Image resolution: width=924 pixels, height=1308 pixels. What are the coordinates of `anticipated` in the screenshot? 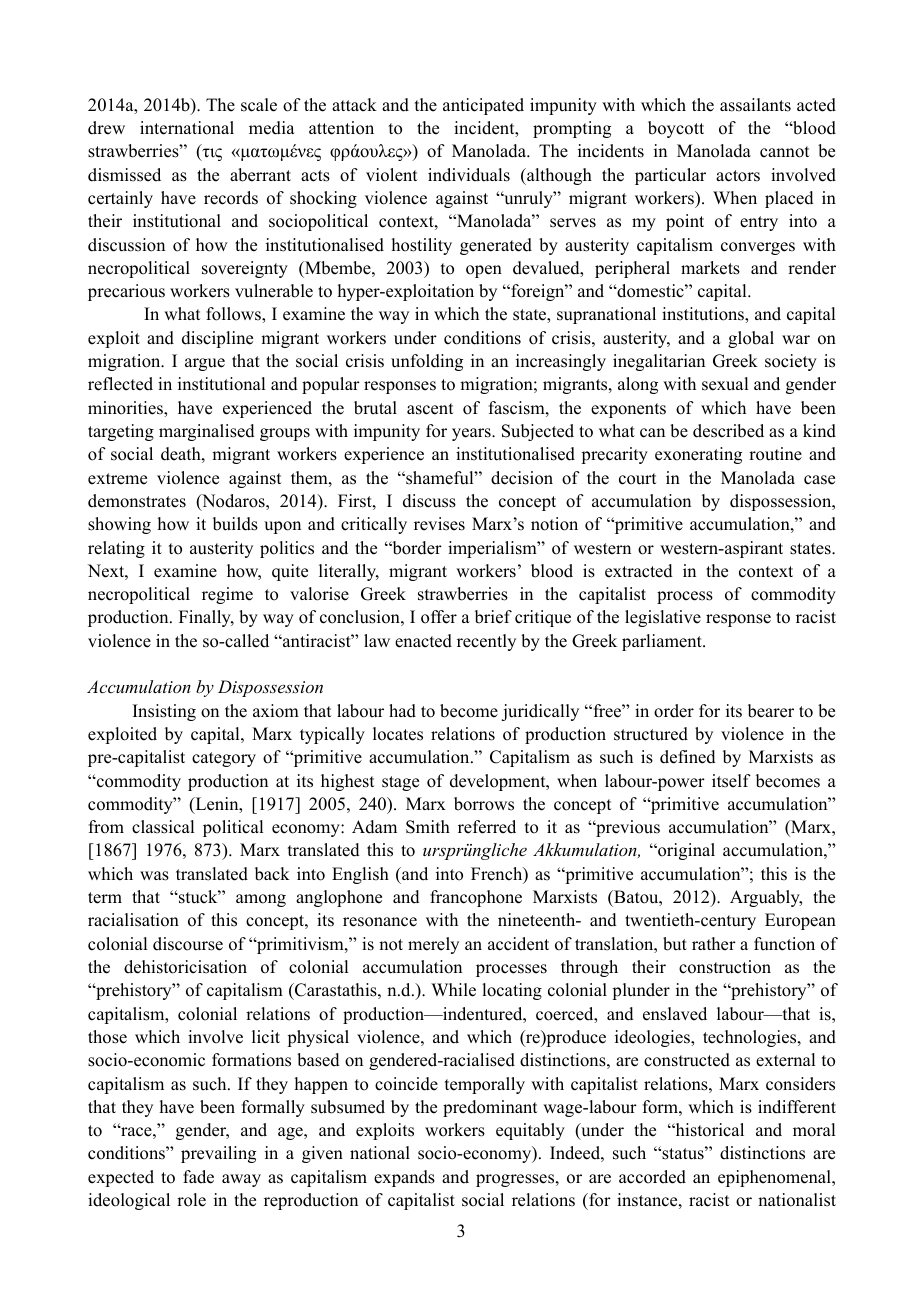 It's located at (483, 106).
